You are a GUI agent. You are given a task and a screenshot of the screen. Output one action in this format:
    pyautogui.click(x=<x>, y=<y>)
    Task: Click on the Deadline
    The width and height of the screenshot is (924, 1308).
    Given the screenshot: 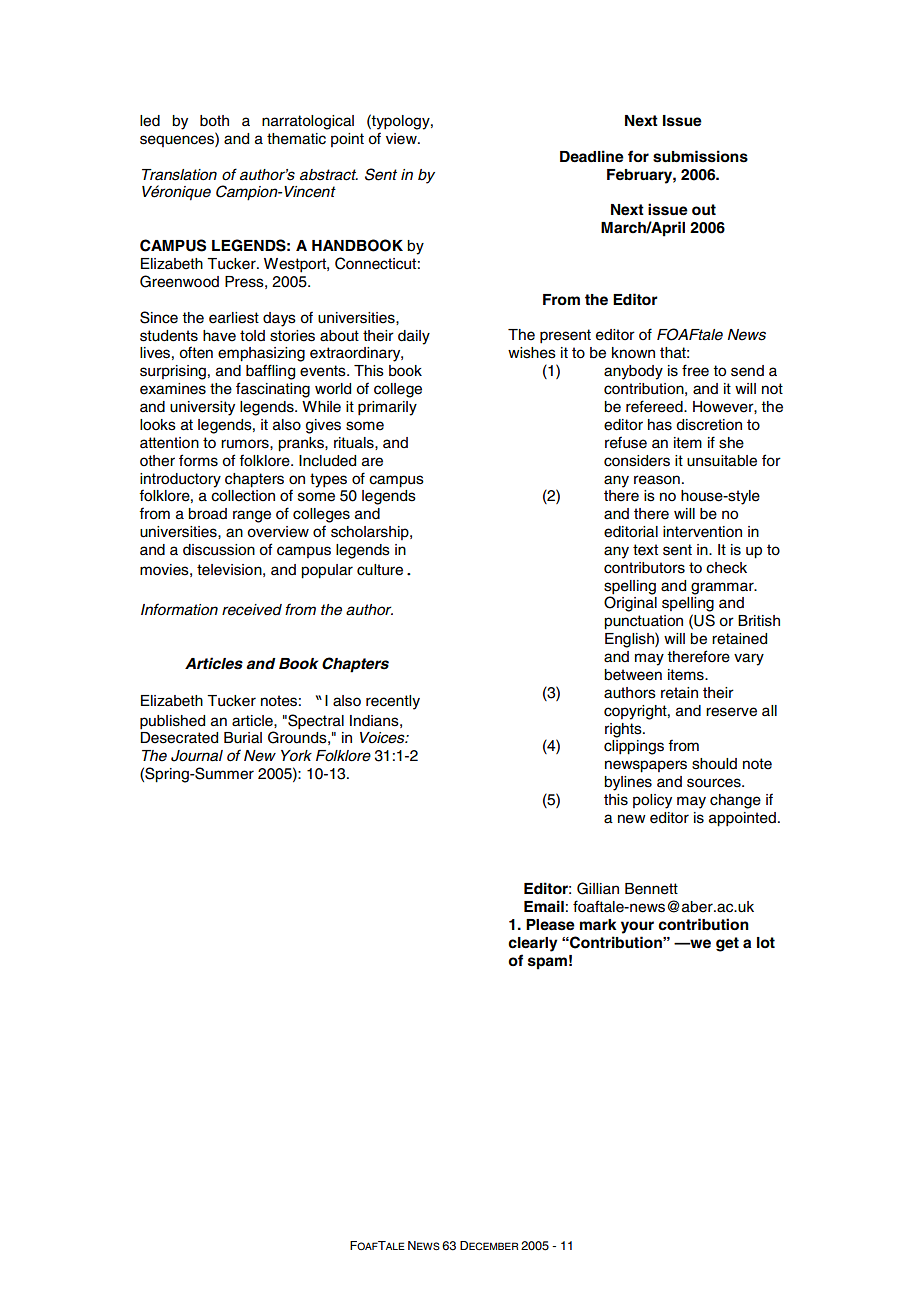 What is the action you would take?
    pyautogui.click(x=592, y=156)
